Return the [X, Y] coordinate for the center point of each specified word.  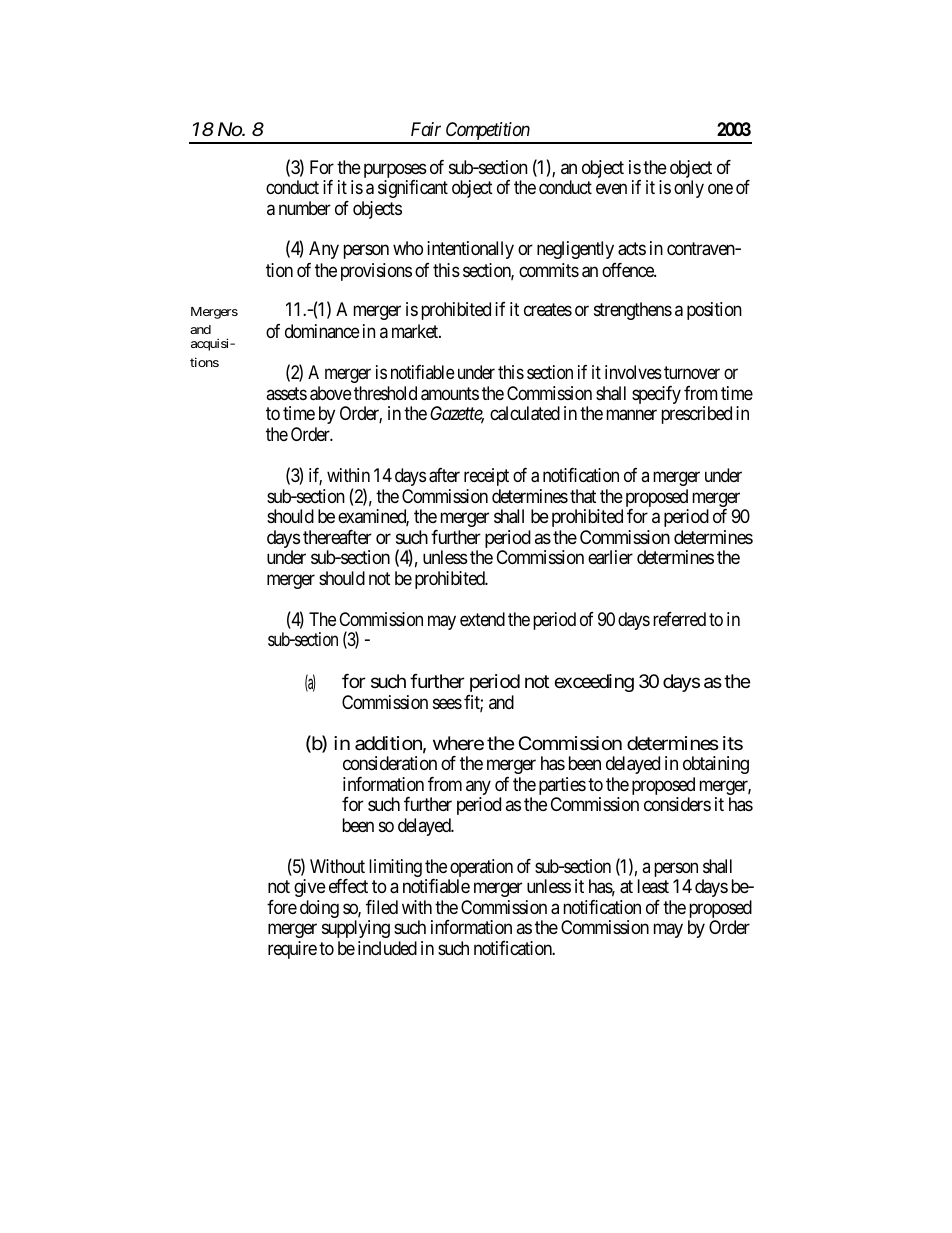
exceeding [594, 683]
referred [679, 619]
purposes [395, 172]
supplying [356, 929]
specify [656, 395]
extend [482, 619]
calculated [525, 413]
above [330, 393]
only [689, 189]
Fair [426, 129]
